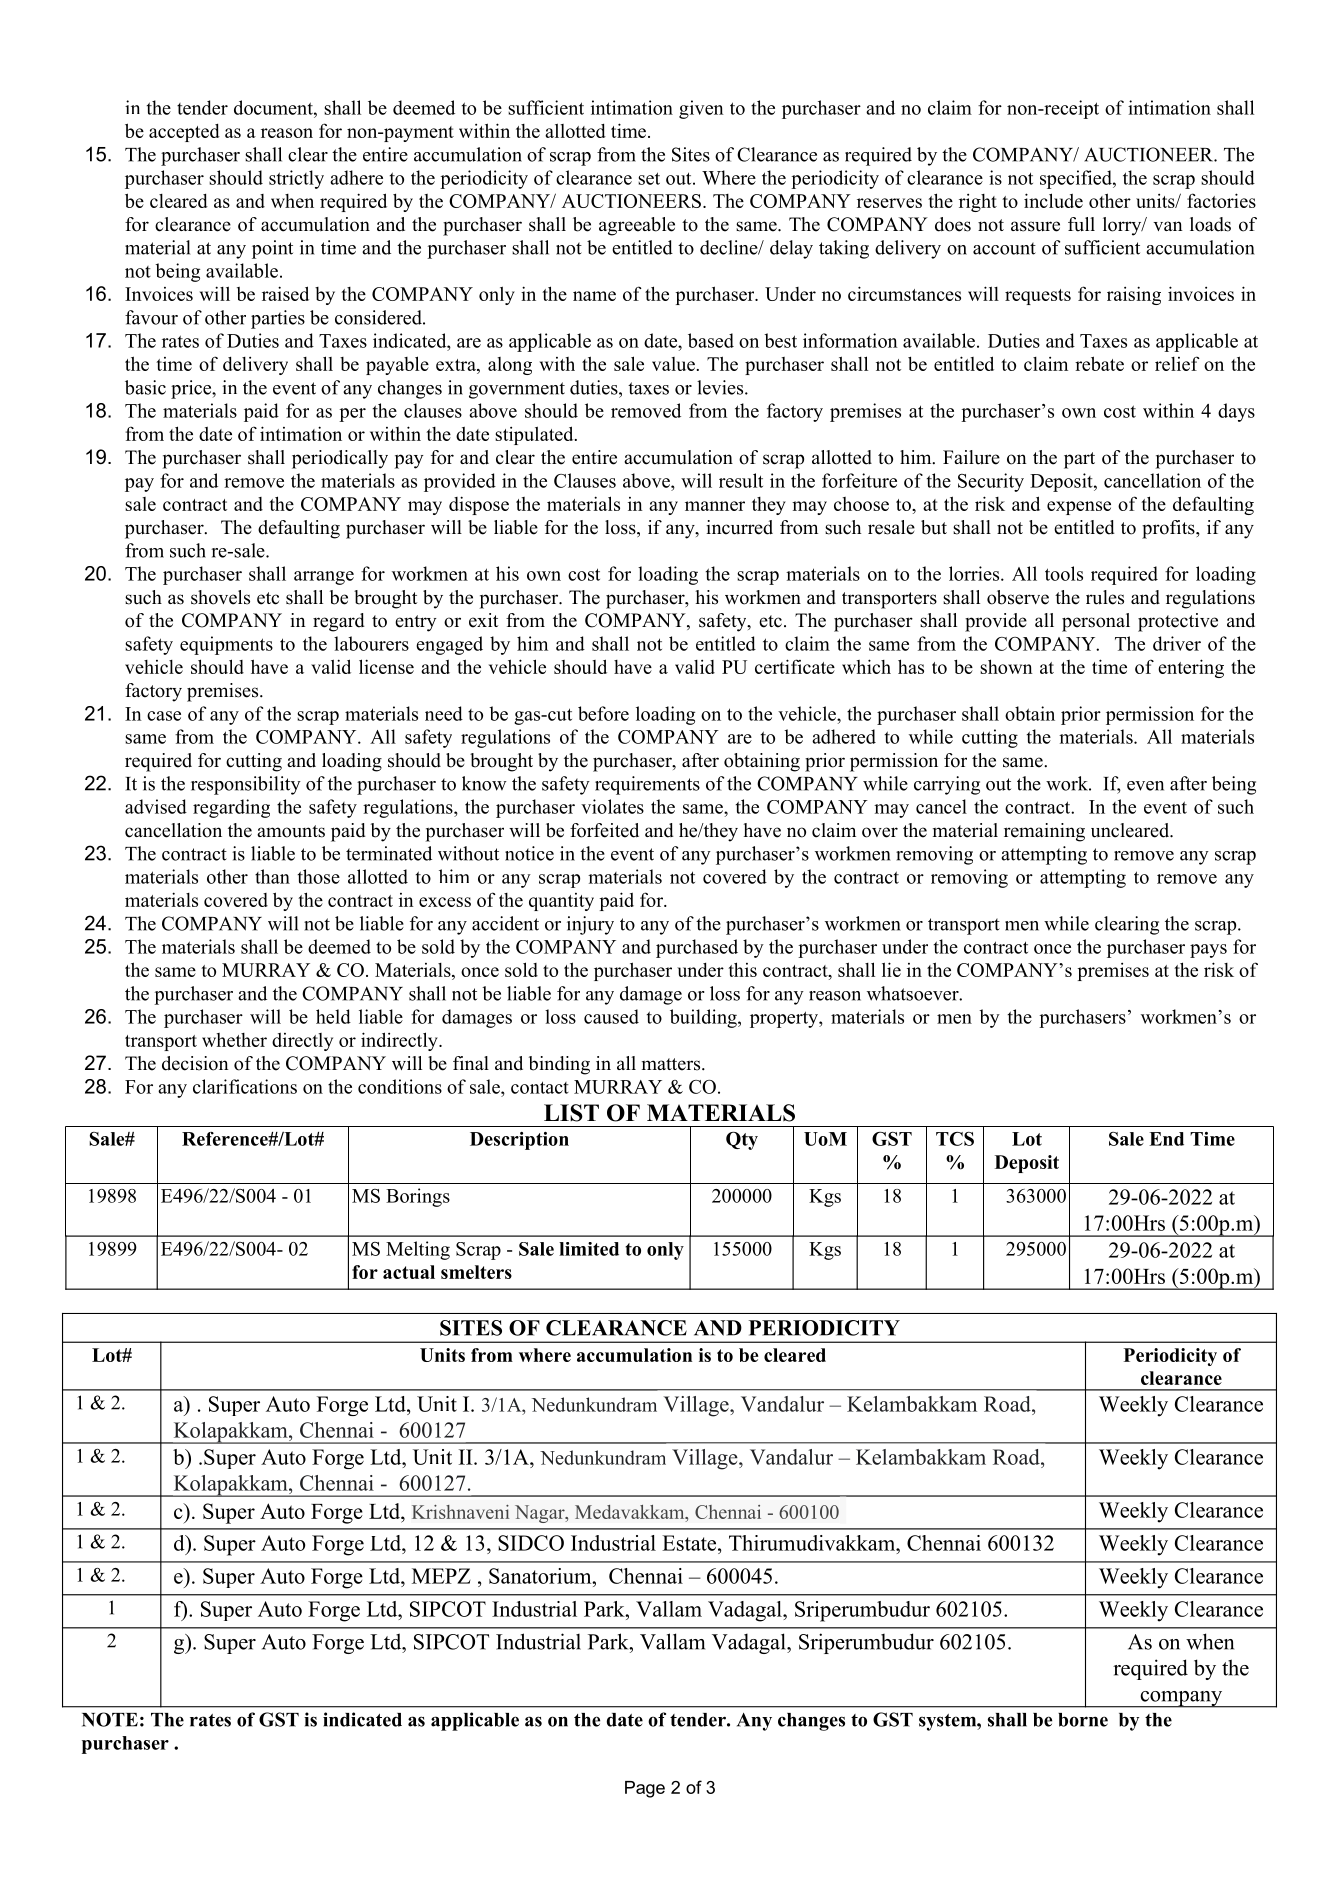  What do you see at coordinates (645, 1789) in the page?
I see `Page` at bounding box center [645, 1789].
